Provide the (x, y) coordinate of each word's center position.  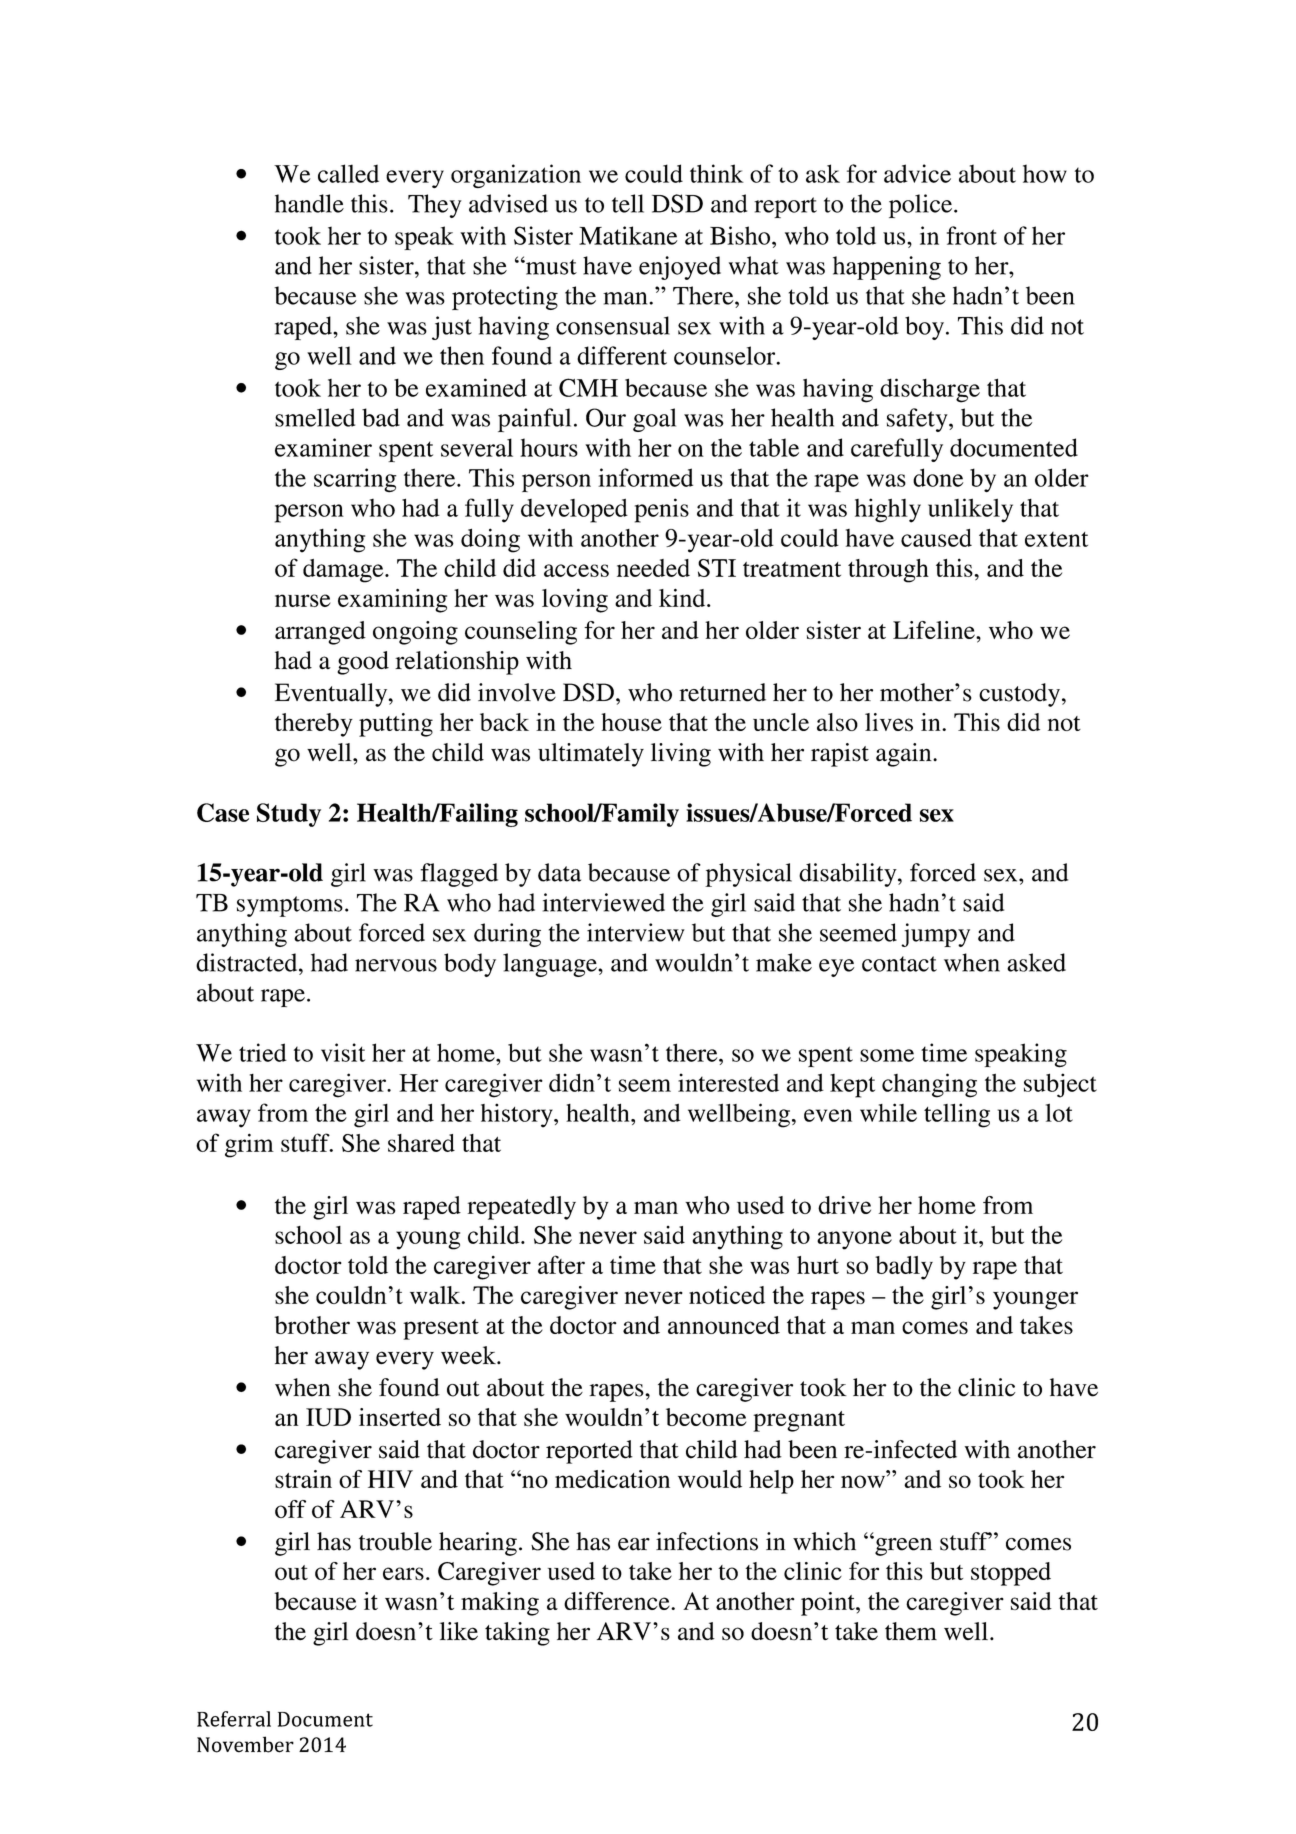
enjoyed (680, 268)
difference (618, 1601)
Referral (234, 1719)
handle (309, 203)
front (972, 235)
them (911, 1631)
